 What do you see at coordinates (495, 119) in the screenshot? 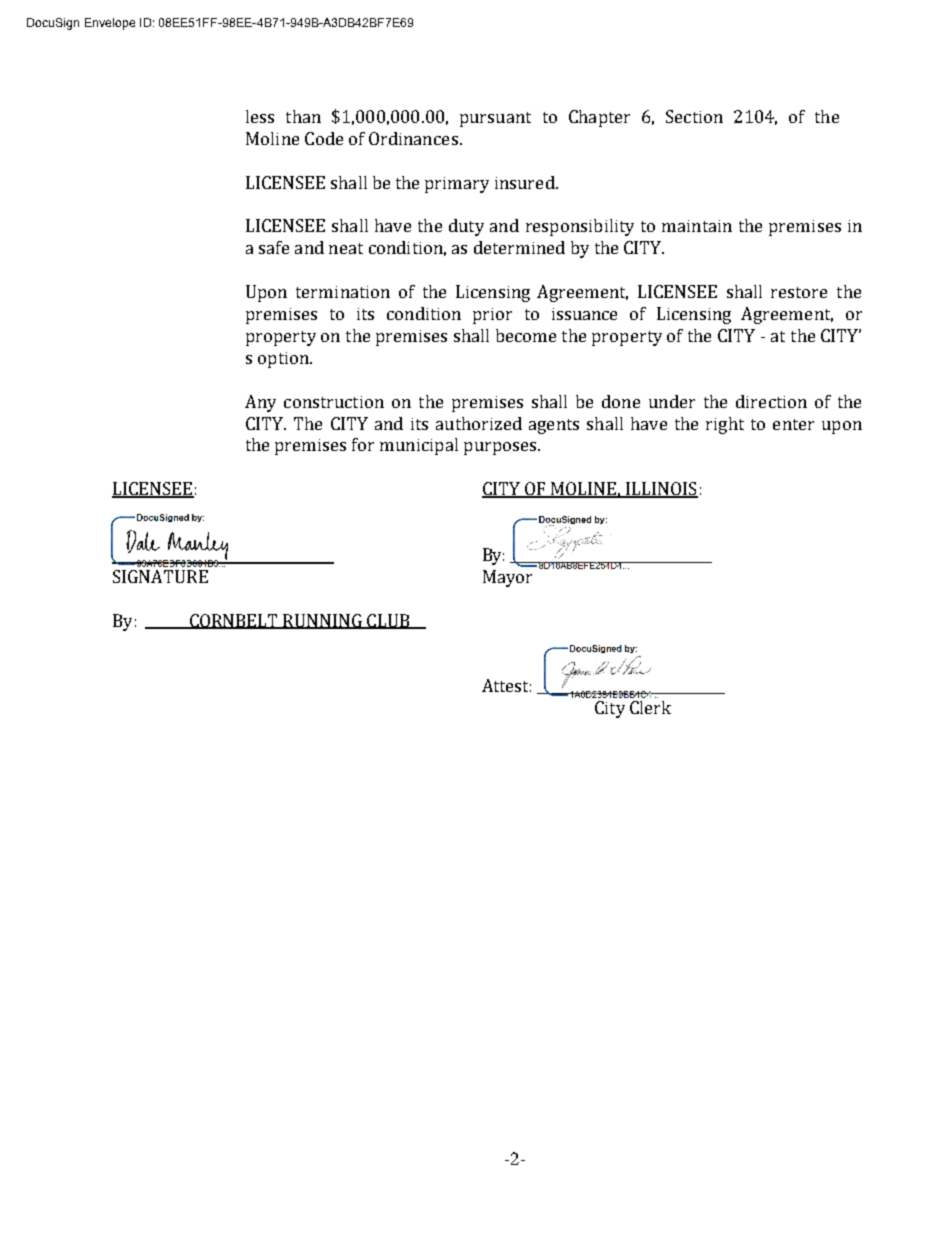
I see `pursuant` at bounding box center [495, 119].
